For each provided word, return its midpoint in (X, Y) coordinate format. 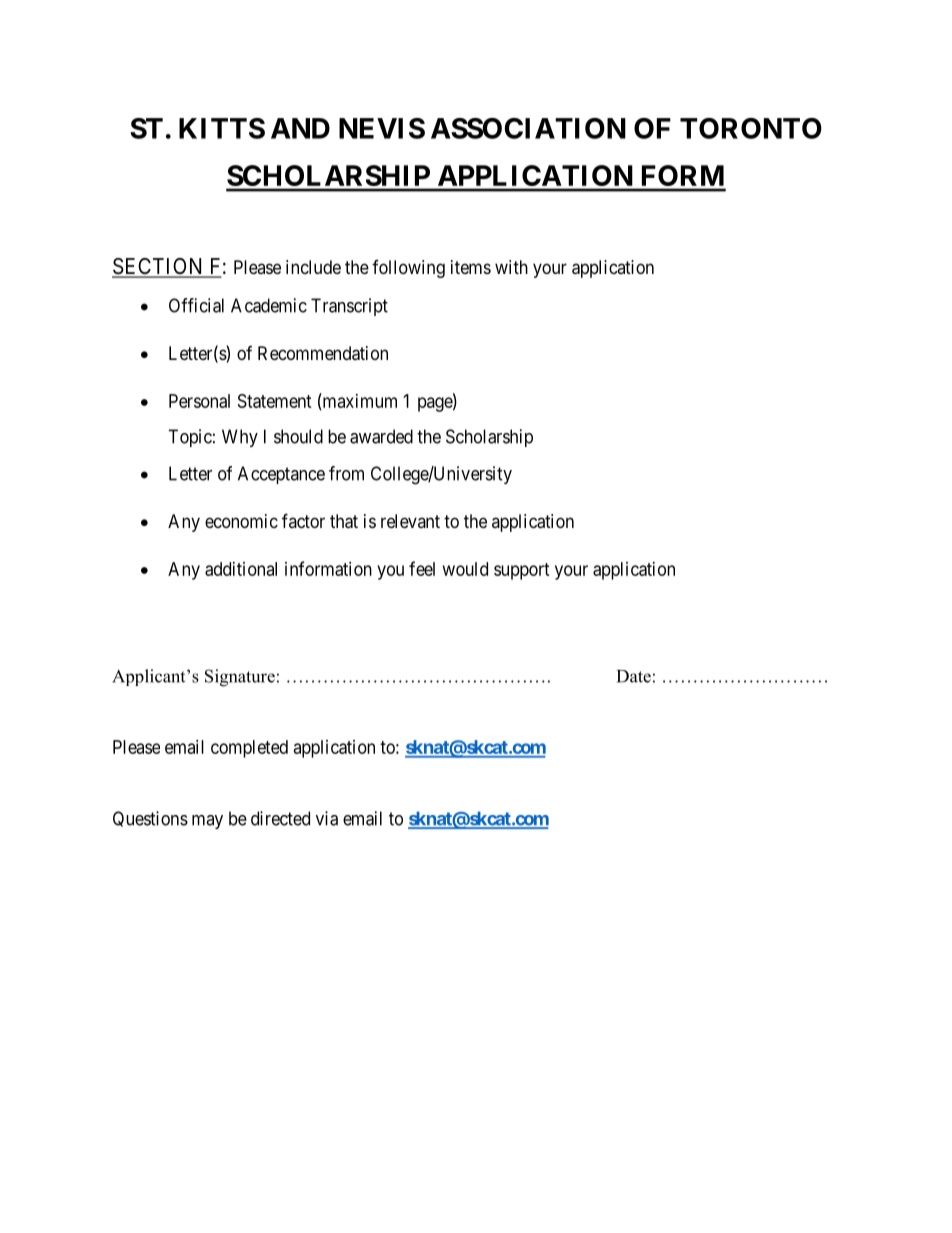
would (465, 569)
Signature (240, 678)
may (207, 822)
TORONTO (751, 128)
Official (196, 305)
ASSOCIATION (528, 128)
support (522, 571)
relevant (410, 521)
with (511, 267)
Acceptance (281, 475)
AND (300, 128)
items (471, 267)
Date (634, 676)
